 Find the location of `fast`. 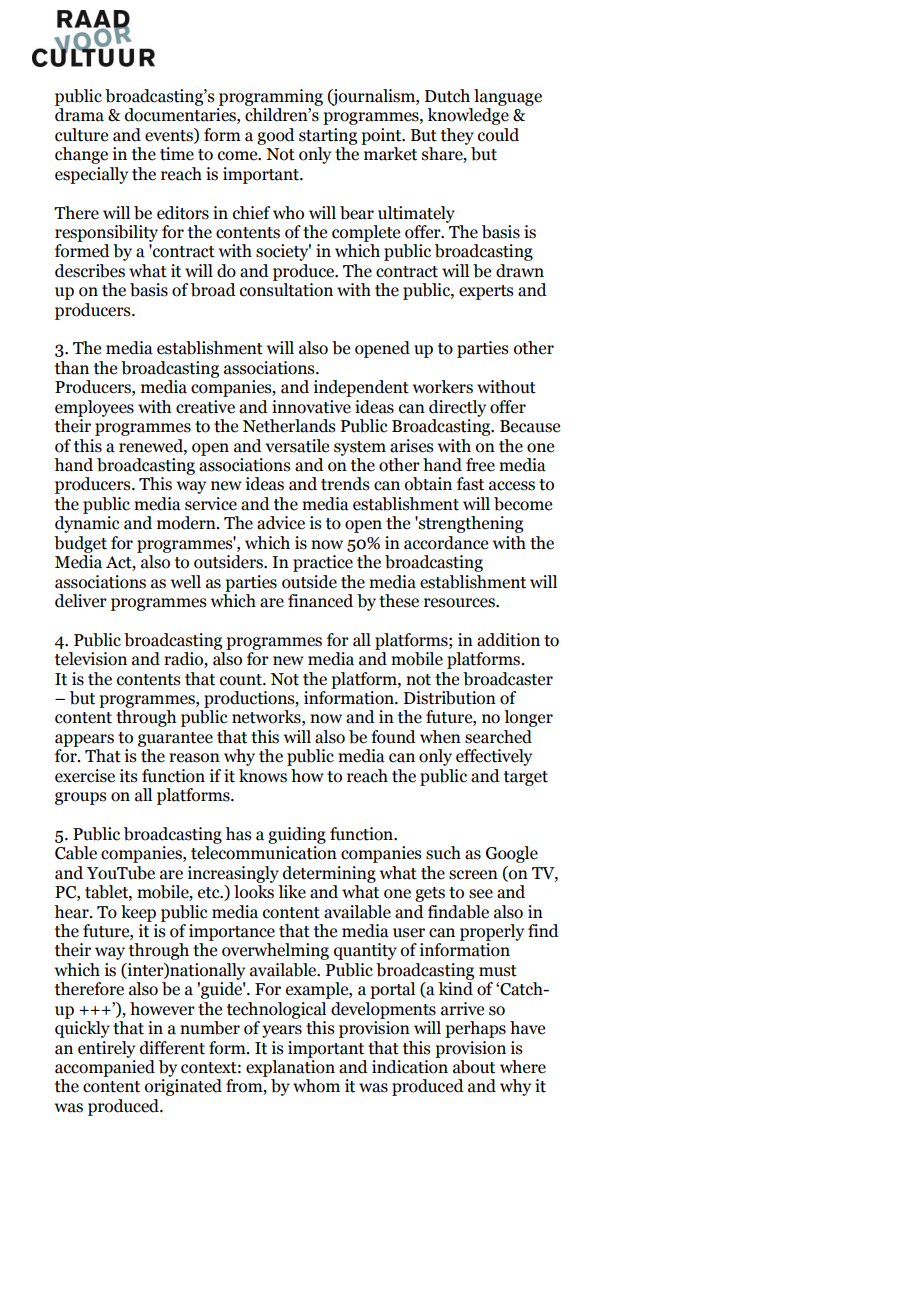

fast is located at coordinates (470, 484).
